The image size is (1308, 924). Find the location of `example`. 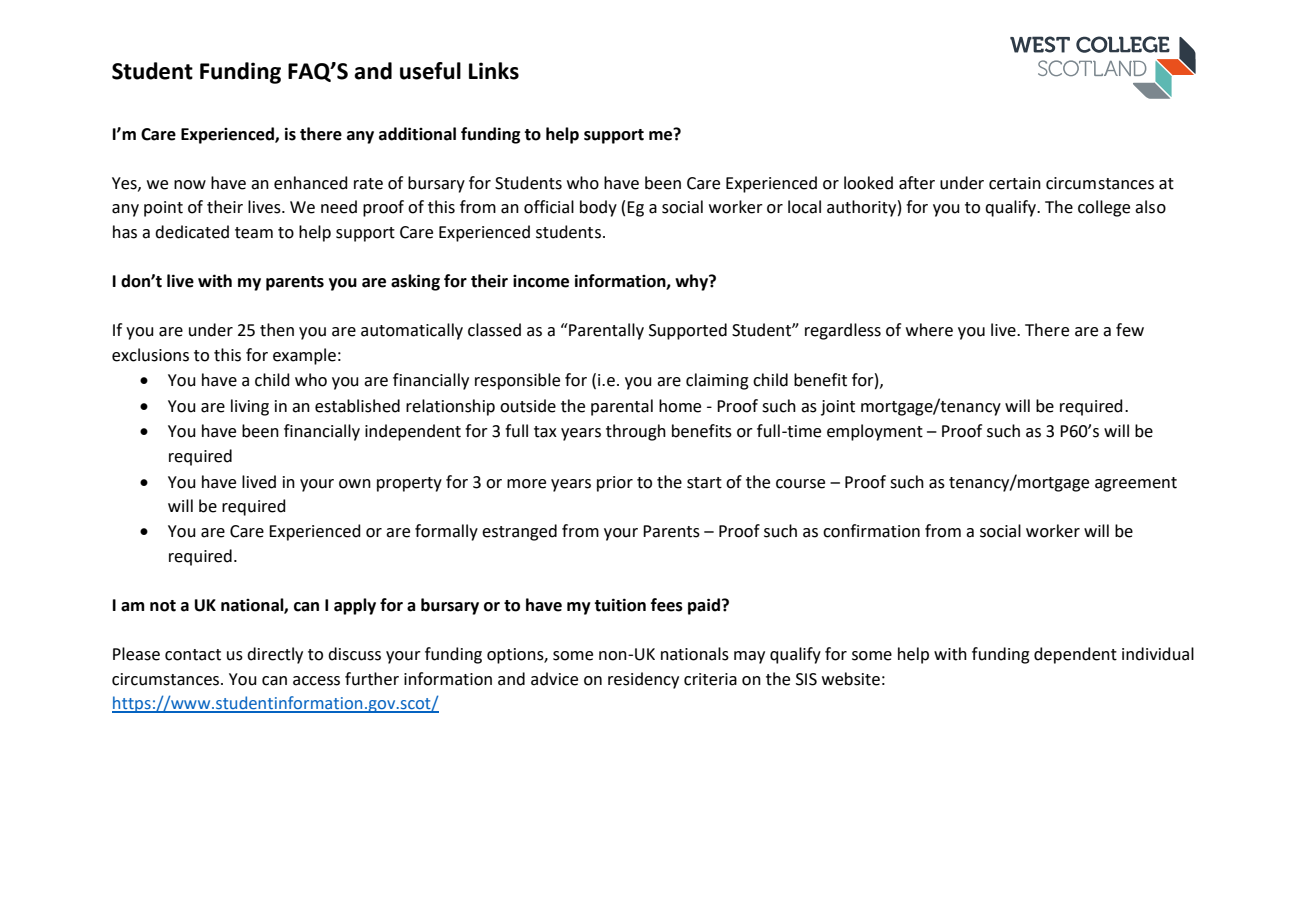

example is located at coordinates (304, 356).
